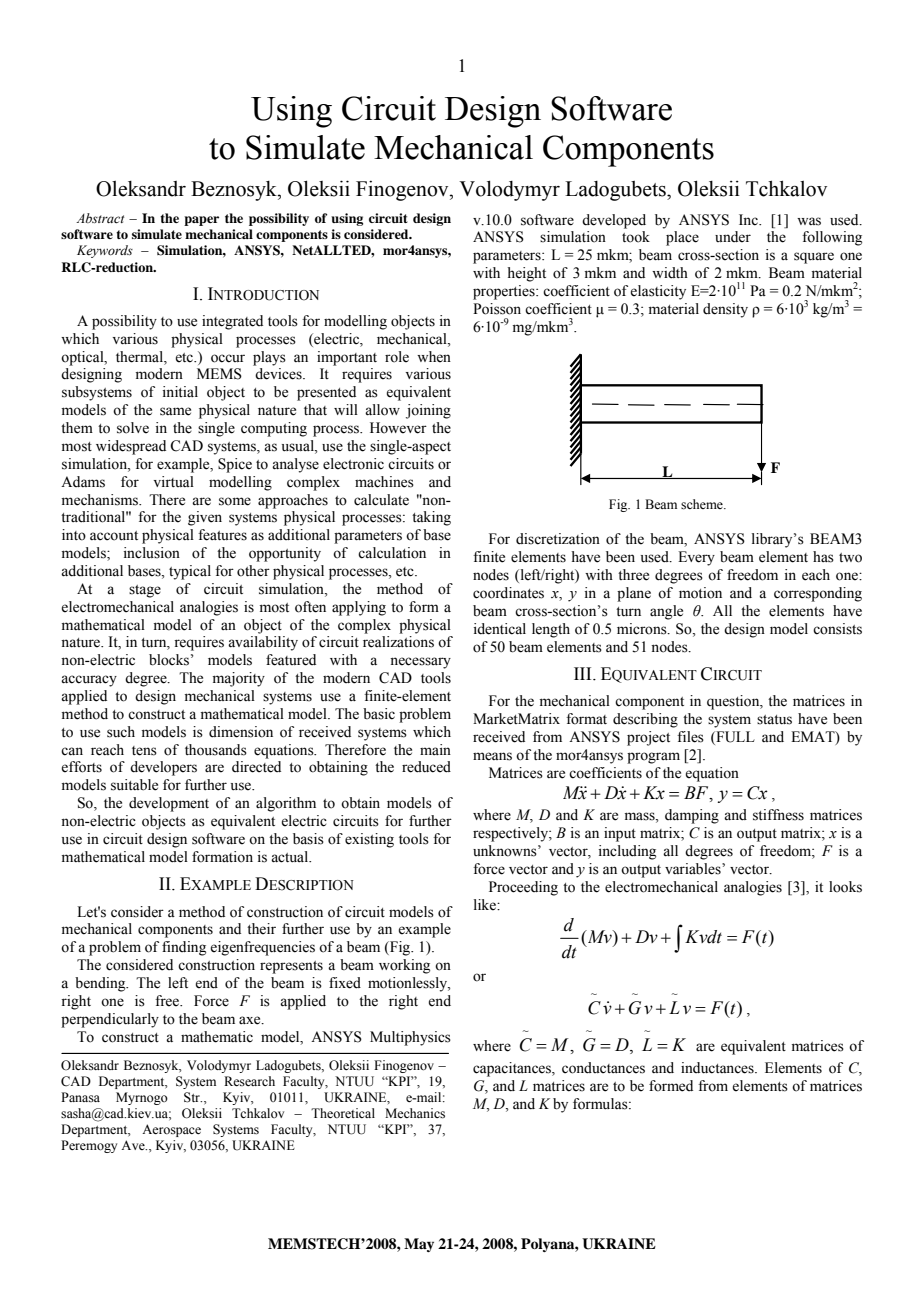 The width and height of the document is (924, 1308). Describe the element at coordinates (733, 237) in the document. I see `under` at that location.
